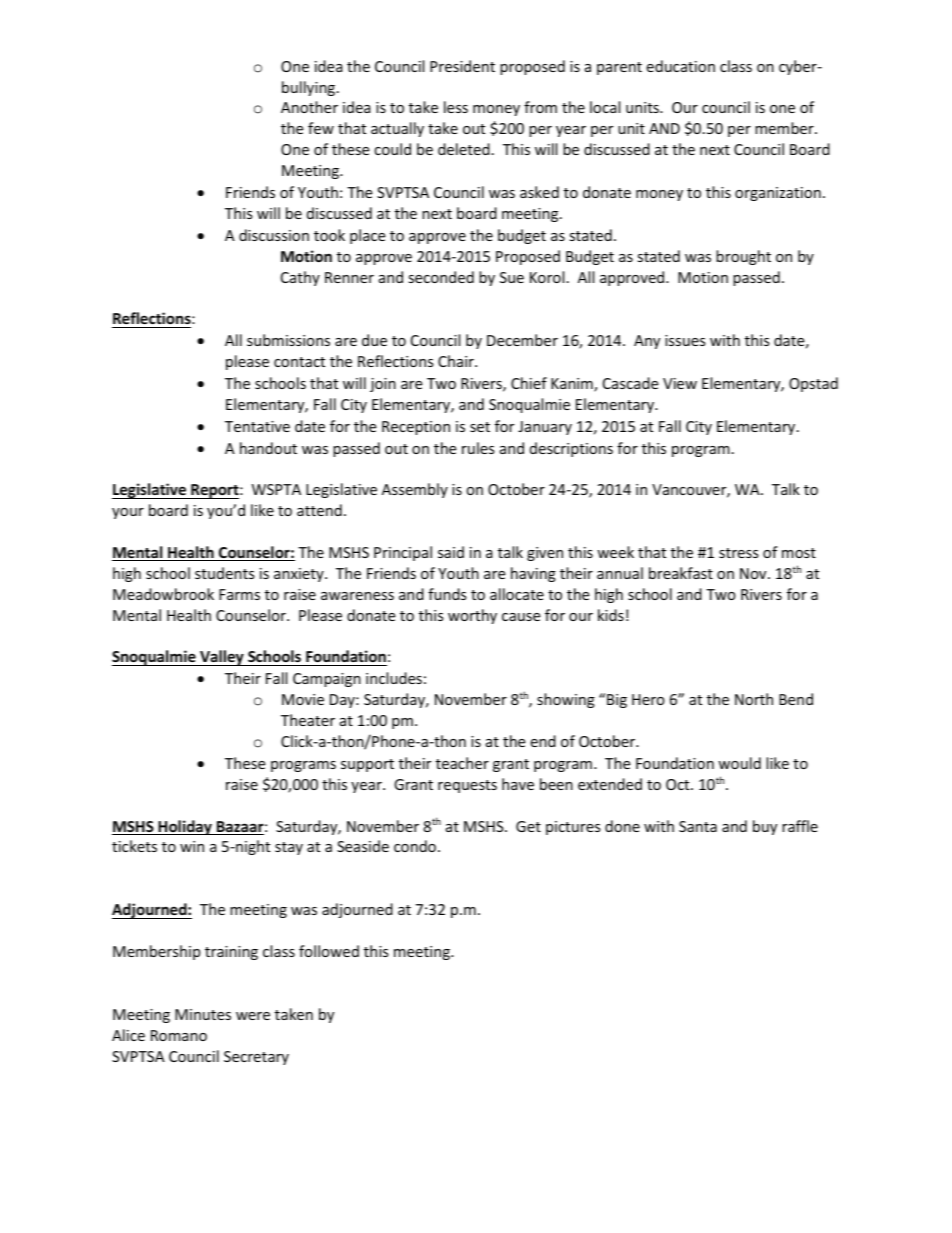 This document has width=952, height=1233. Describe the element at coordinates (462, 763) in the document. I see `teacher` at that location.
